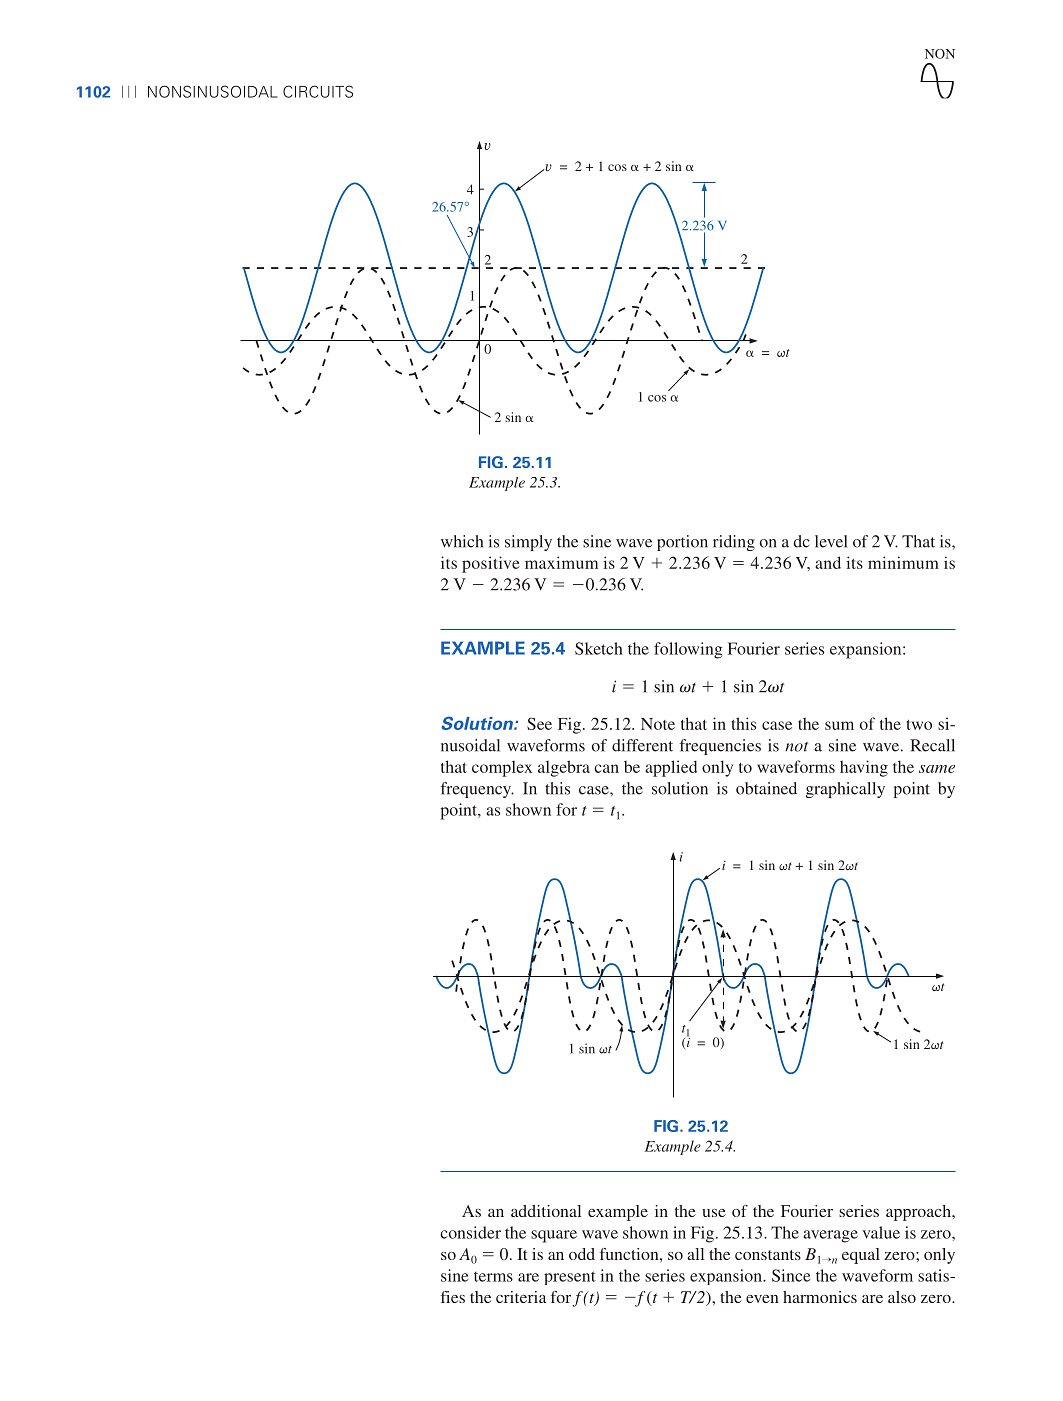 The height and width of the document is (1401, 1063). What do you see at coordinates (477, 790) in the document?
I see `frequency` at bounding box center [477, 790].
